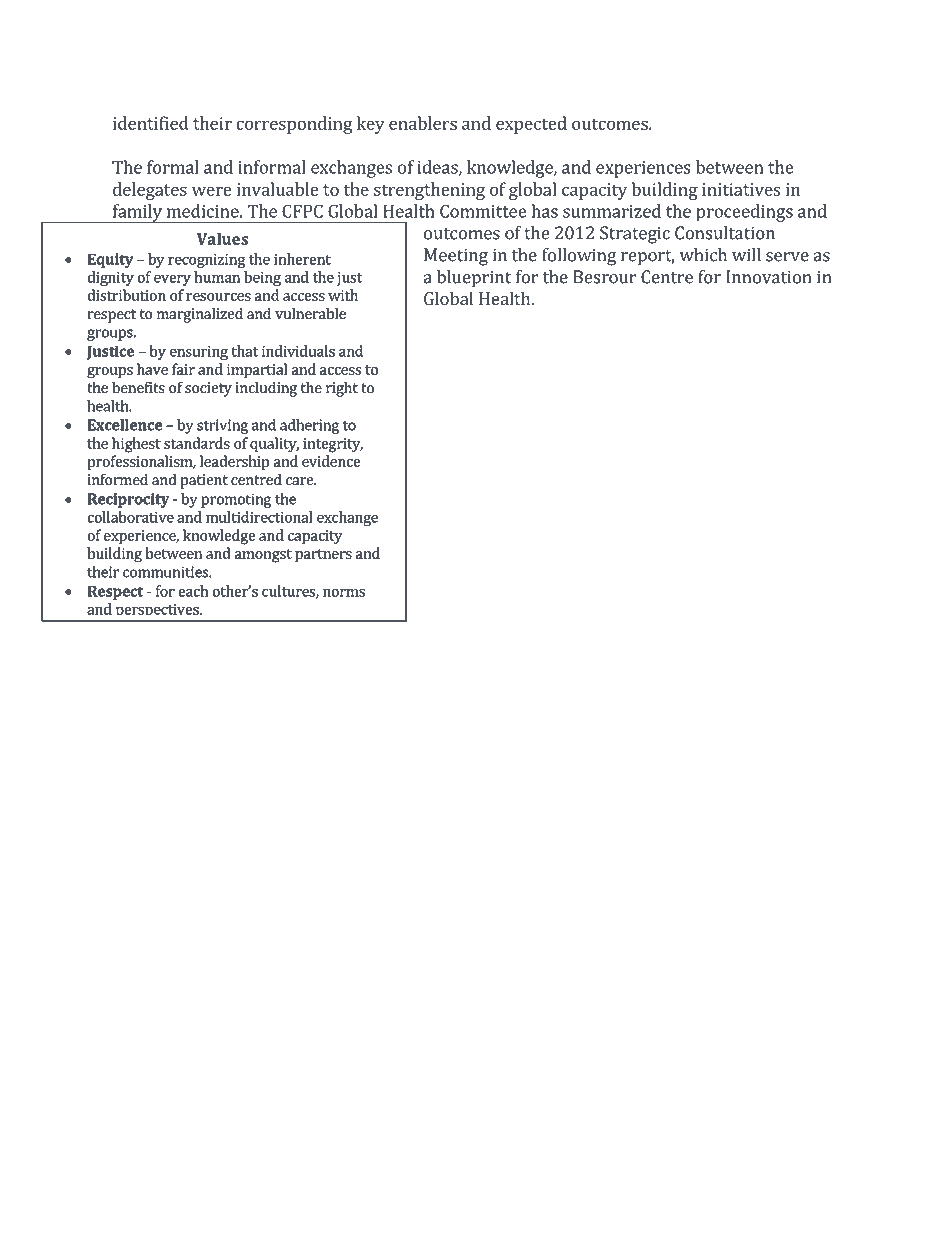 The image size is (952, 1233). What do you see at coordinates (172, 280) in the page?
I see `every` at bounding box center [172, 280].
